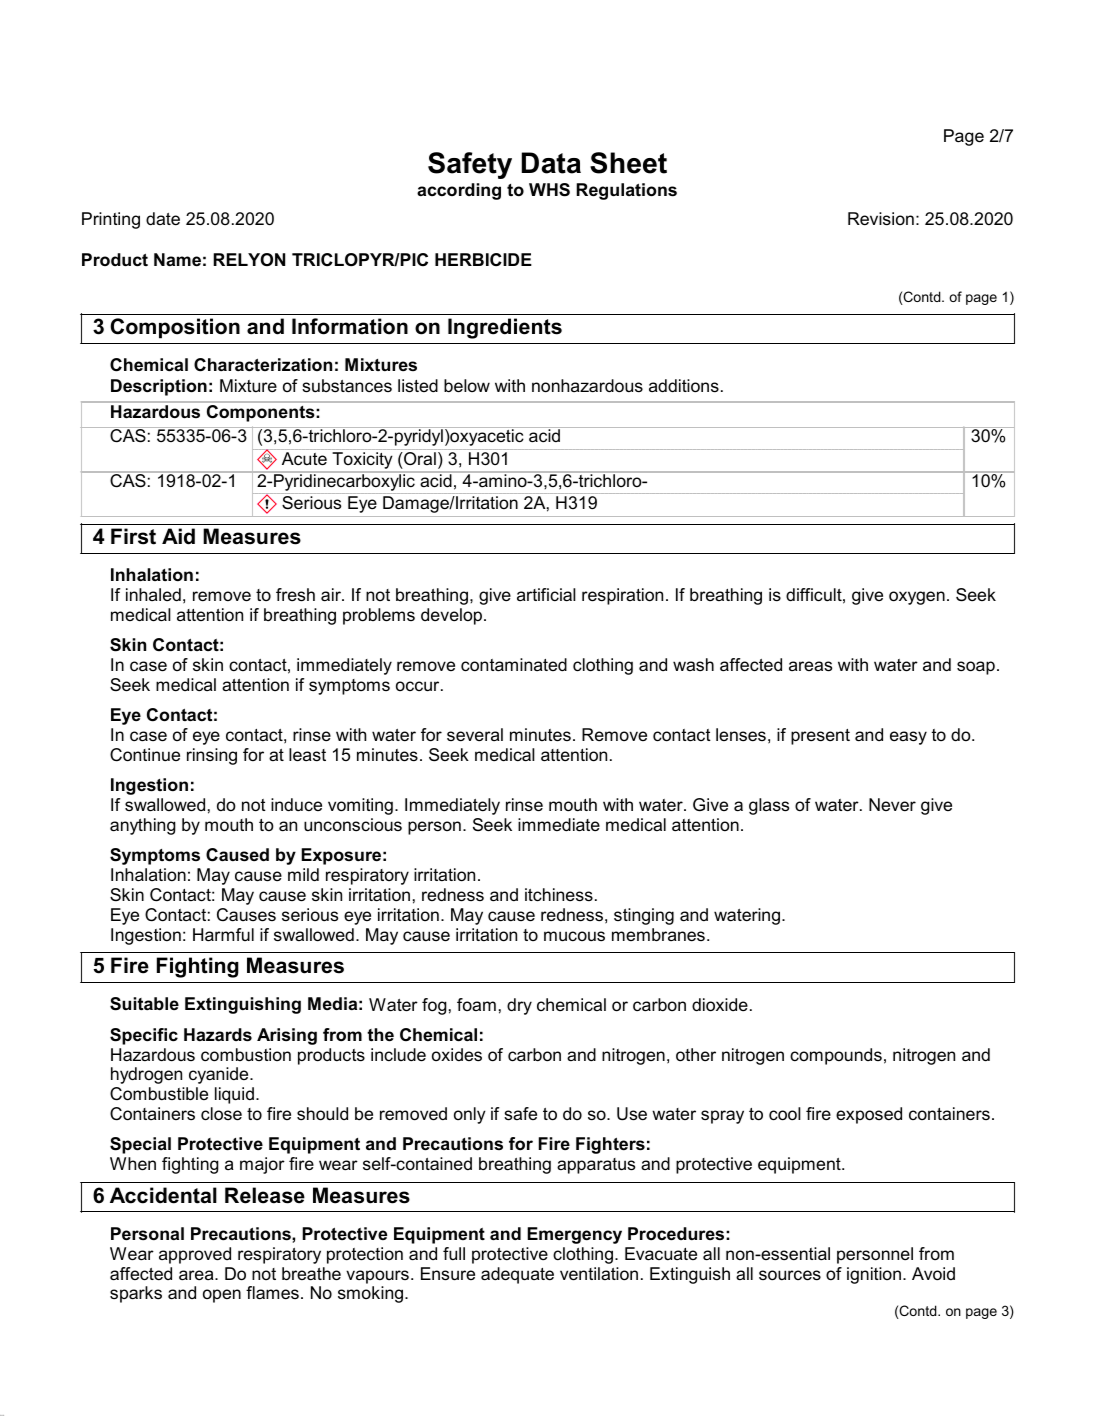 Image resolution: width=1095 pixels, height=1417 pixels. I want to click on compounds, so click(836, 1056).
